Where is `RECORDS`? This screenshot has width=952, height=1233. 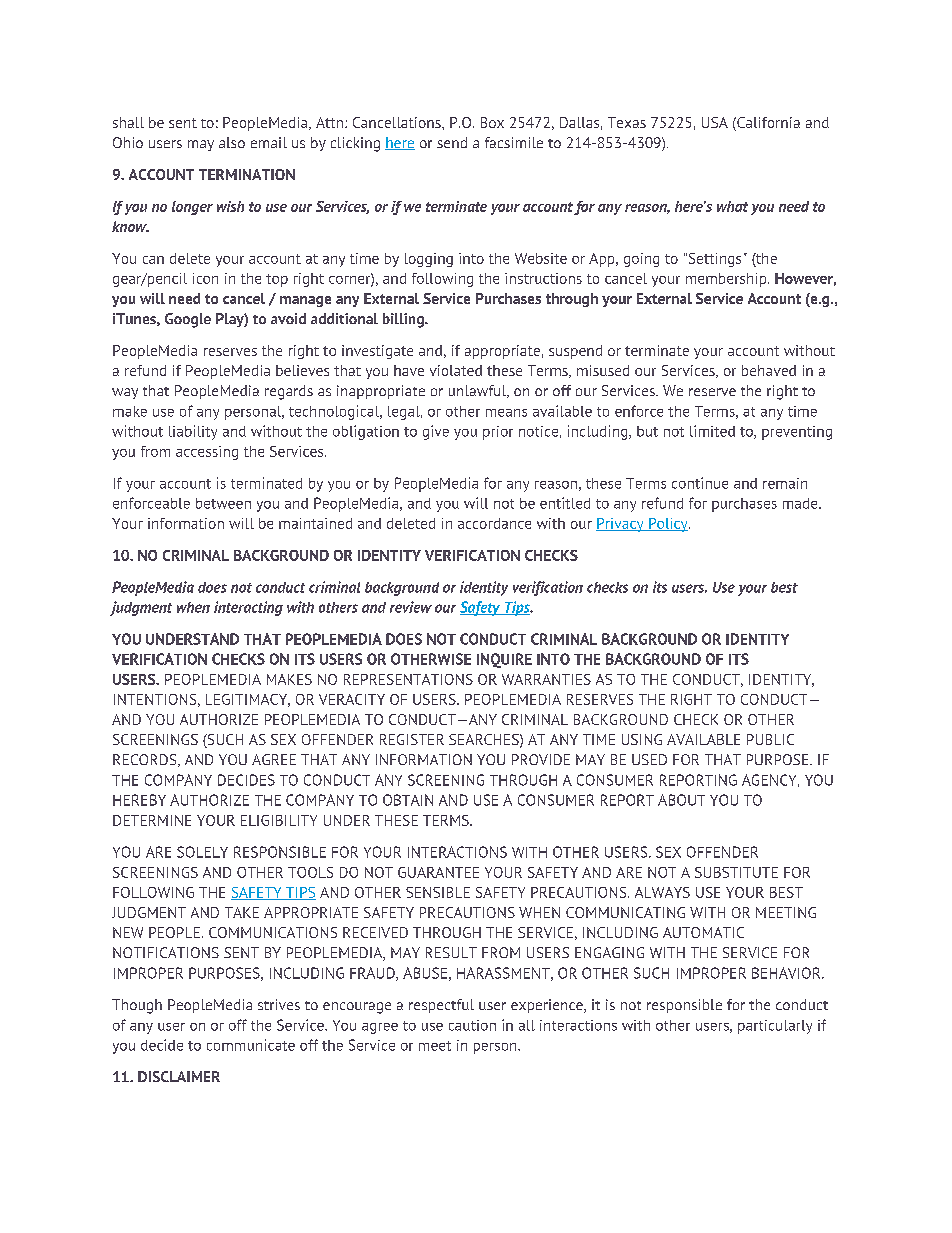 RECORDS is located at coordinates (146, 760).
